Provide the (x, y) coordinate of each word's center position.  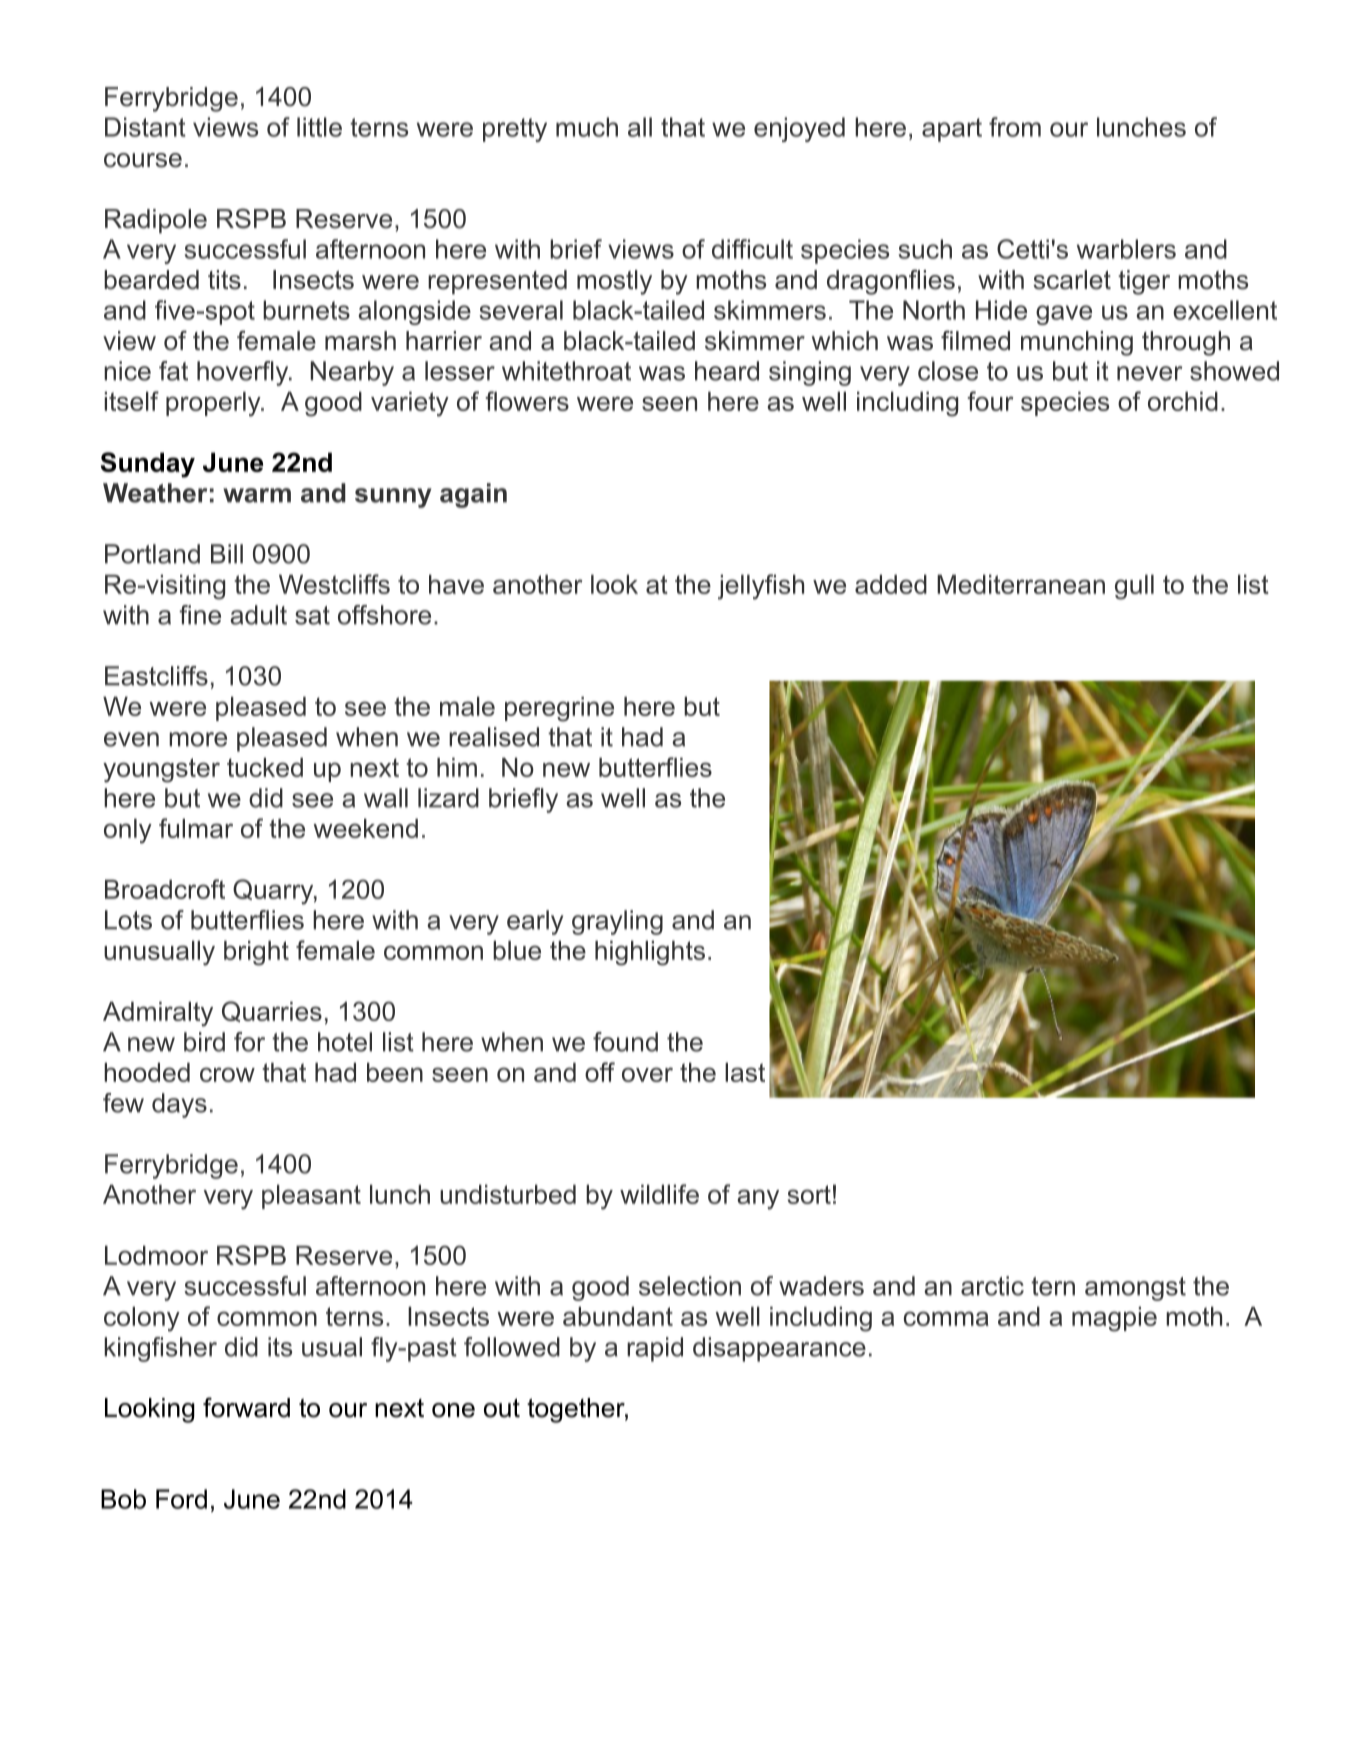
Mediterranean (1021, 584)
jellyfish (761, 587)
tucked (265, 767)
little (319, 127)
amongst (1135, 1289)
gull (1134, 587)
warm (257, 495)
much (587, 127)
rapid (655, 1349)
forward (246, 1407)
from (1015, 127)
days (179, 1105)
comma (946, 1318)
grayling (617, 922)
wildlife (659, 1194)
